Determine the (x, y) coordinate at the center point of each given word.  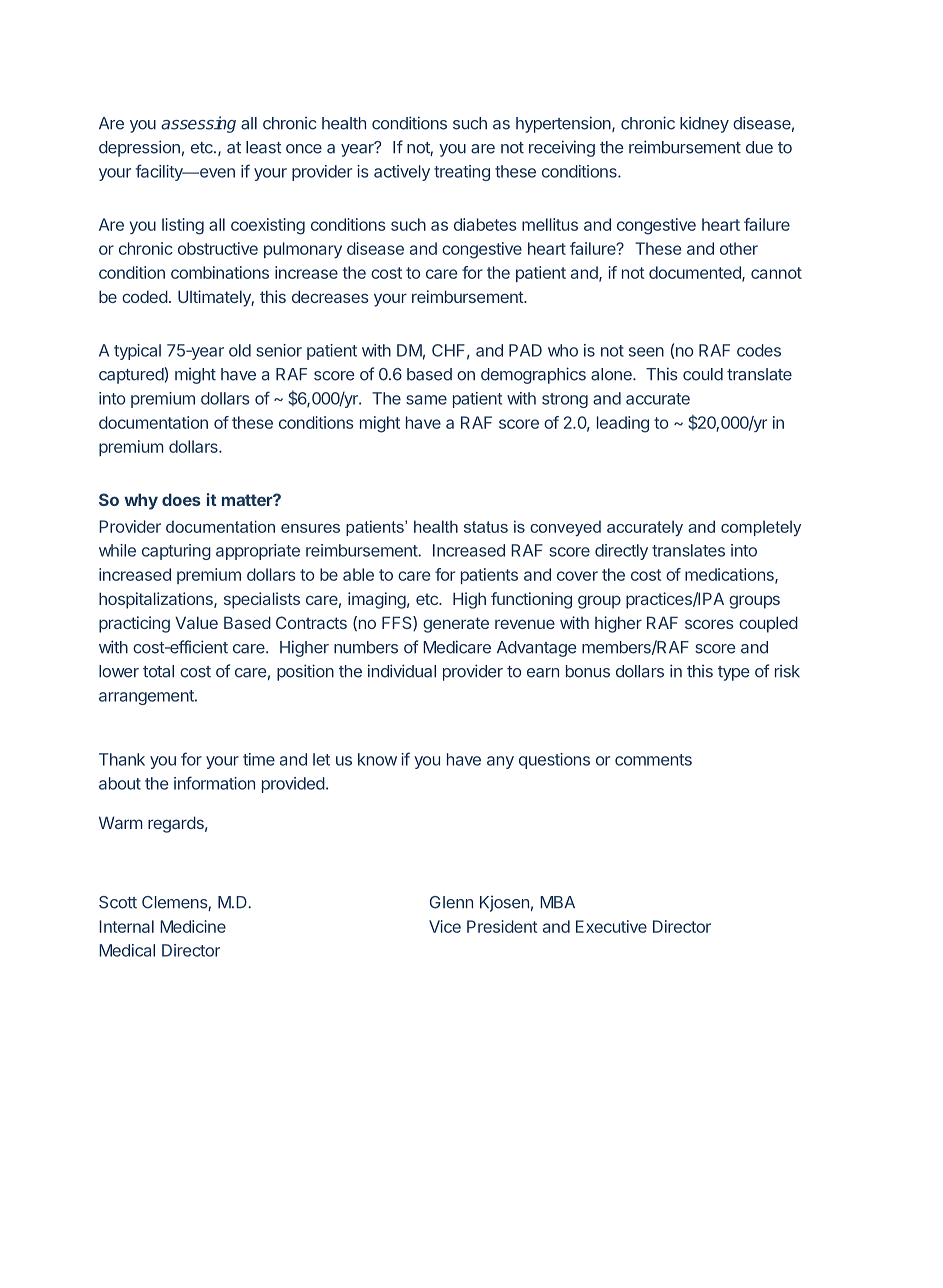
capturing (176, 552)
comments (653, 760)
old (240, 350)
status (486, 527)
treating (462, 173)
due (759, 147)
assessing (198, 124)
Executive (611, 926)
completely (761, 528)
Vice (445, 926)
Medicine (193, 926)
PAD (525, 350)
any (500, 762)
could (703, 374)
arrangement (147, 697)
